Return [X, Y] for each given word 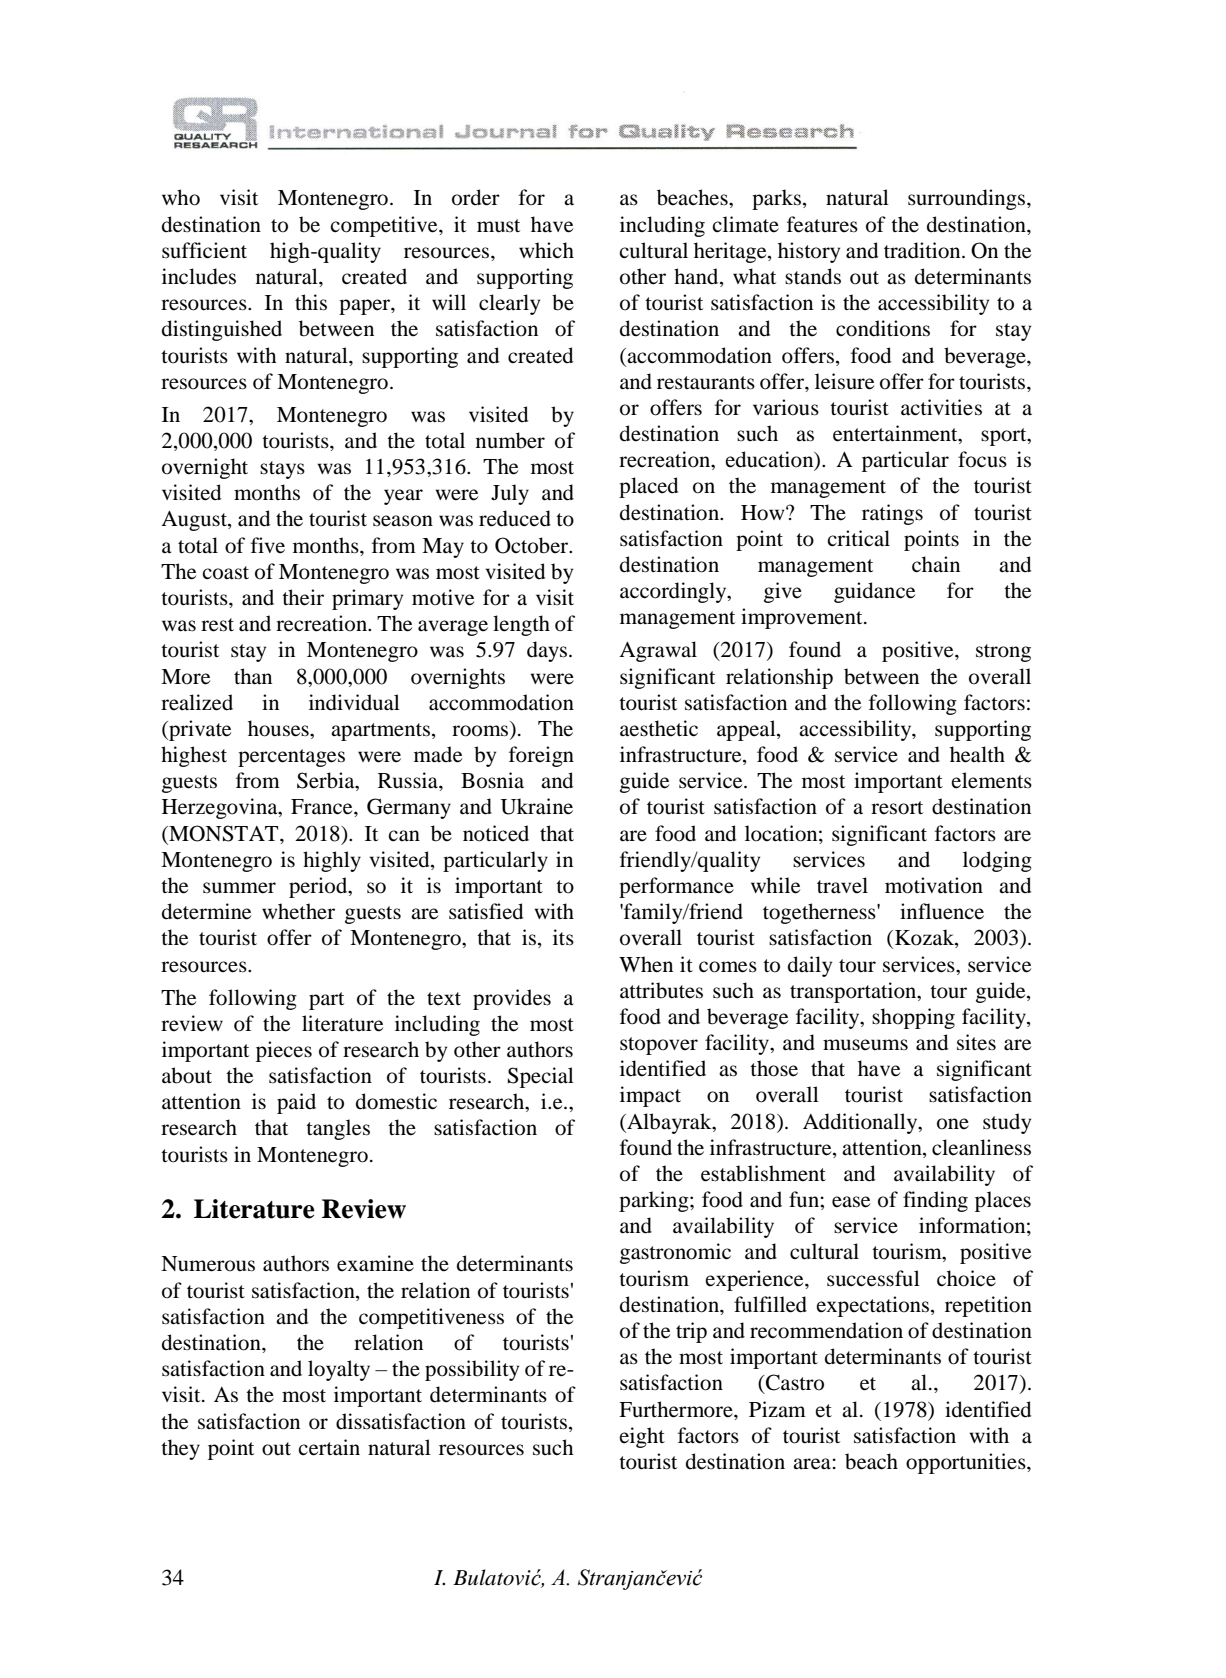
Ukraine [537, 806]
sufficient [204, 250]
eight [642, 1437]
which [546, 250]
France [323, 807]
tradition [923, 250]
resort [897, 808]
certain [329, 1447]
